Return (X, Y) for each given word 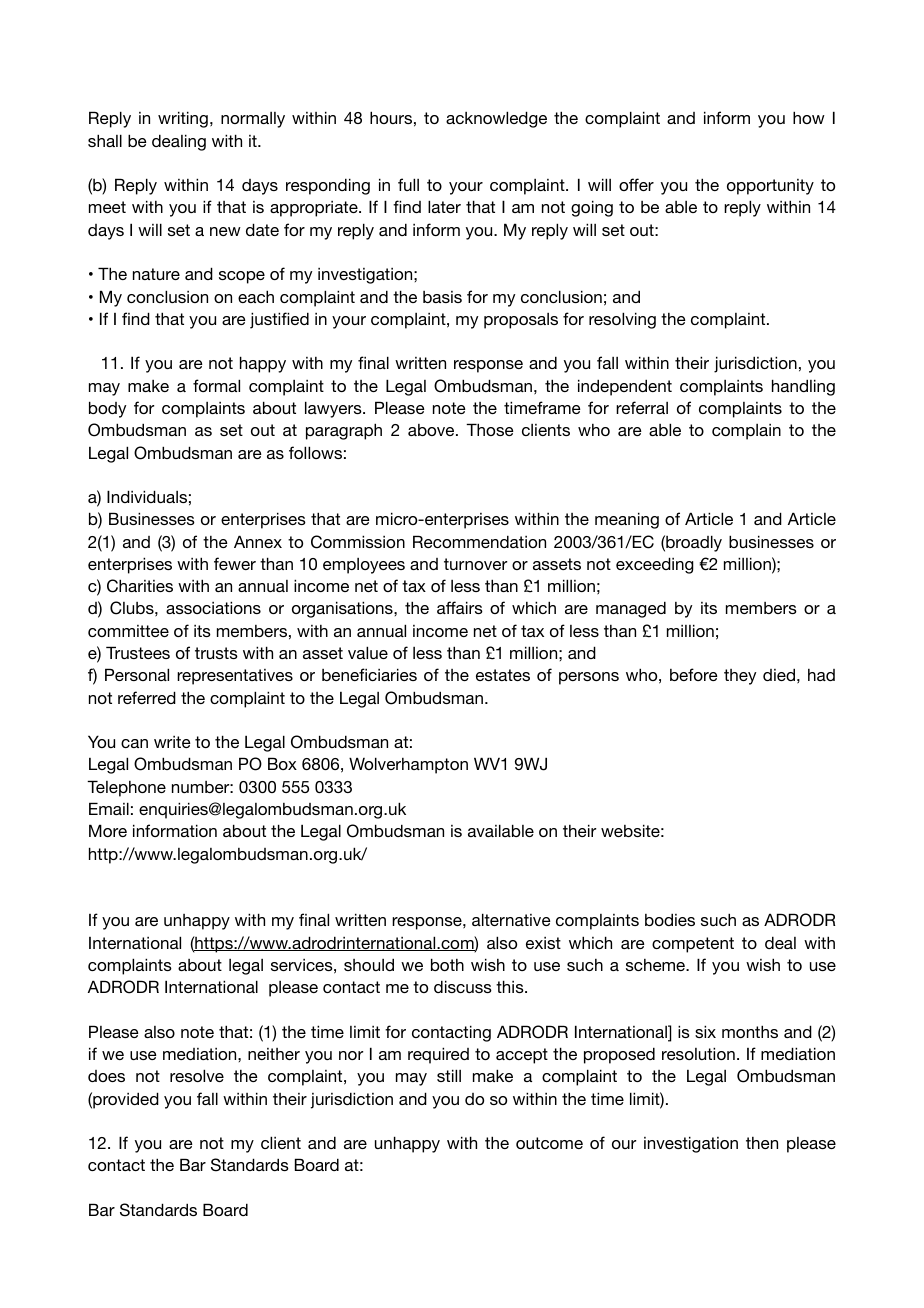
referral (642, 407)
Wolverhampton (408, 765)
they (740, 677)
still (449, 1075)
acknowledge (496, 119)
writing (183, 119)
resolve (197, 1075)
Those (490, 429)
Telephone (126, 788)
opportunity (770, 187)
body (107, 409)
